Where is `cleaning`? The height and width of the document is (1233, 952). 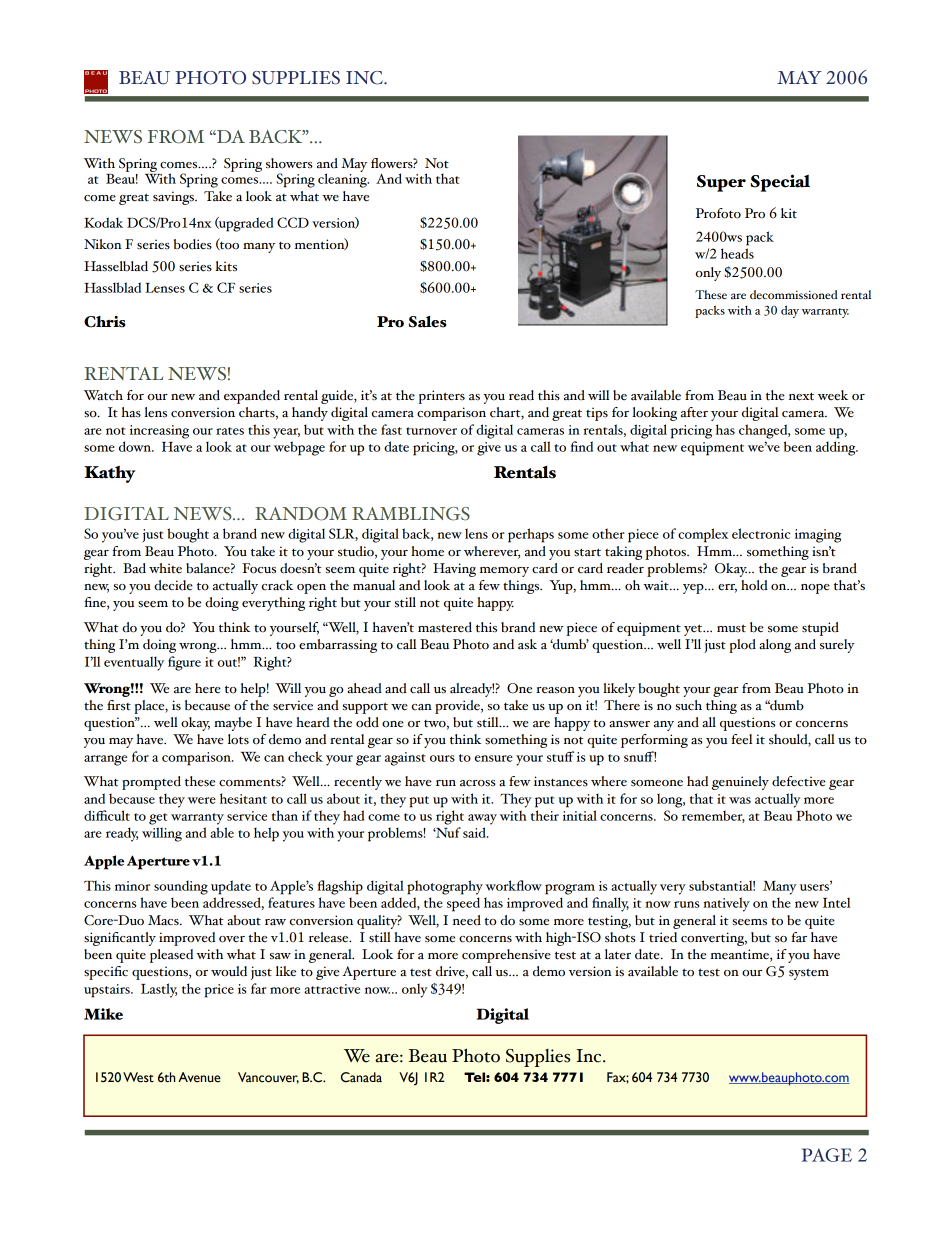
cleaning is located at coordinates (343, 179).
